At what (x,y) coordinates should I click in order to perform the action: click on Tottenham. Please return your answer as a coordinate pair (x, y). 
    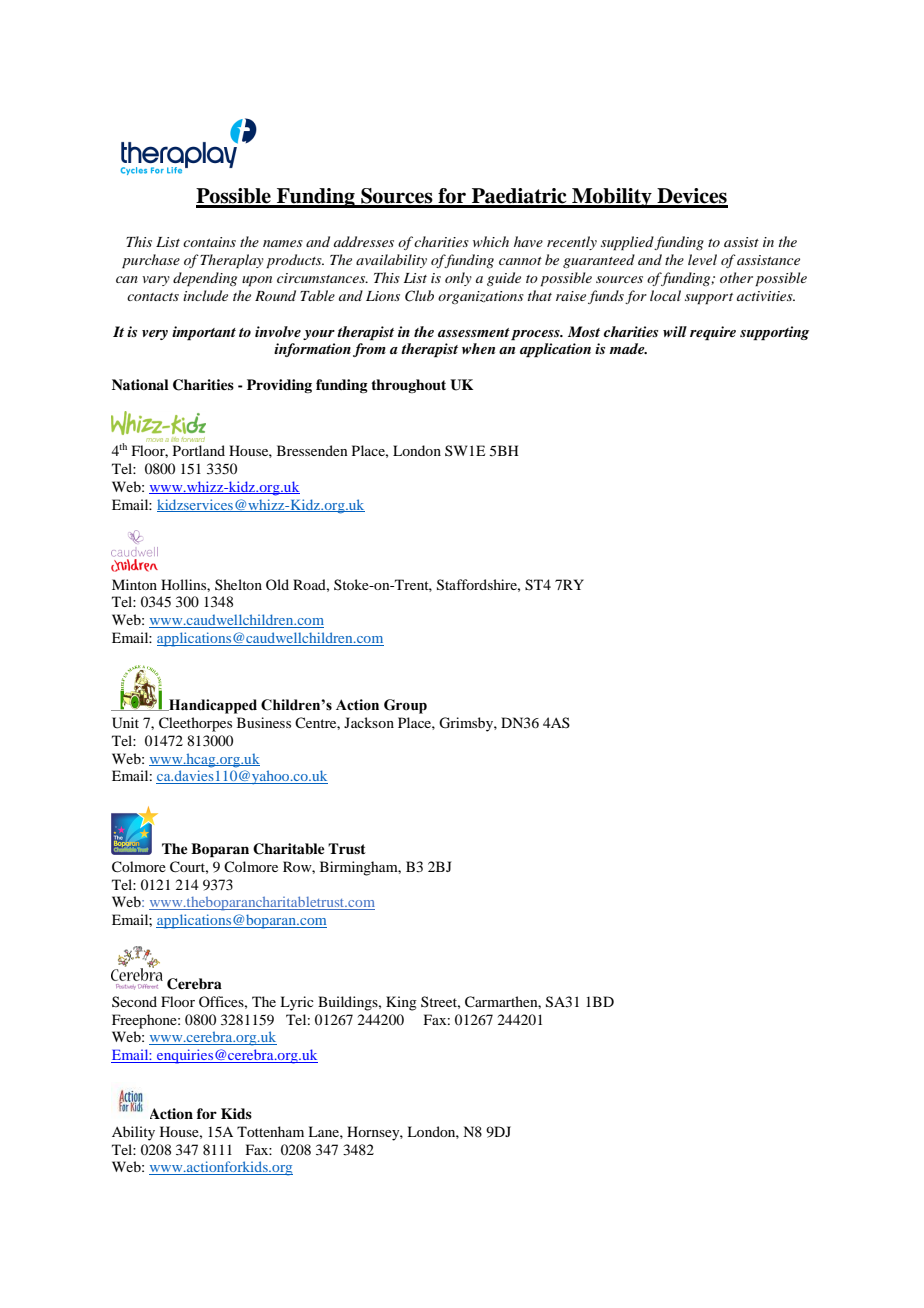
    Looking at the image, I should click on (270, 1131).
